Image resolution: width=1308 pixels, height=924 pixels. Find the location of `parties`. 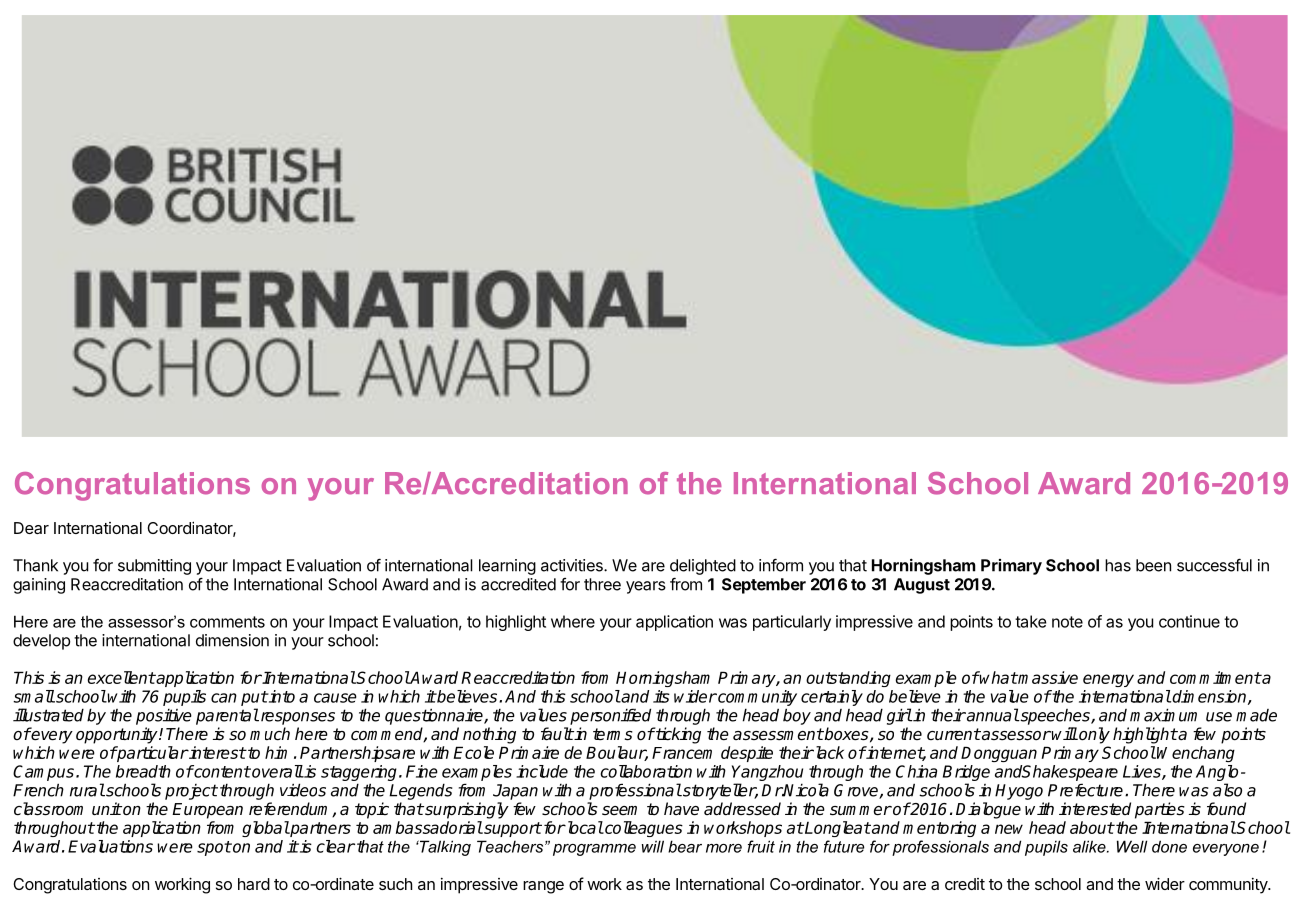

parties is located at coordinates (1160, 810).
